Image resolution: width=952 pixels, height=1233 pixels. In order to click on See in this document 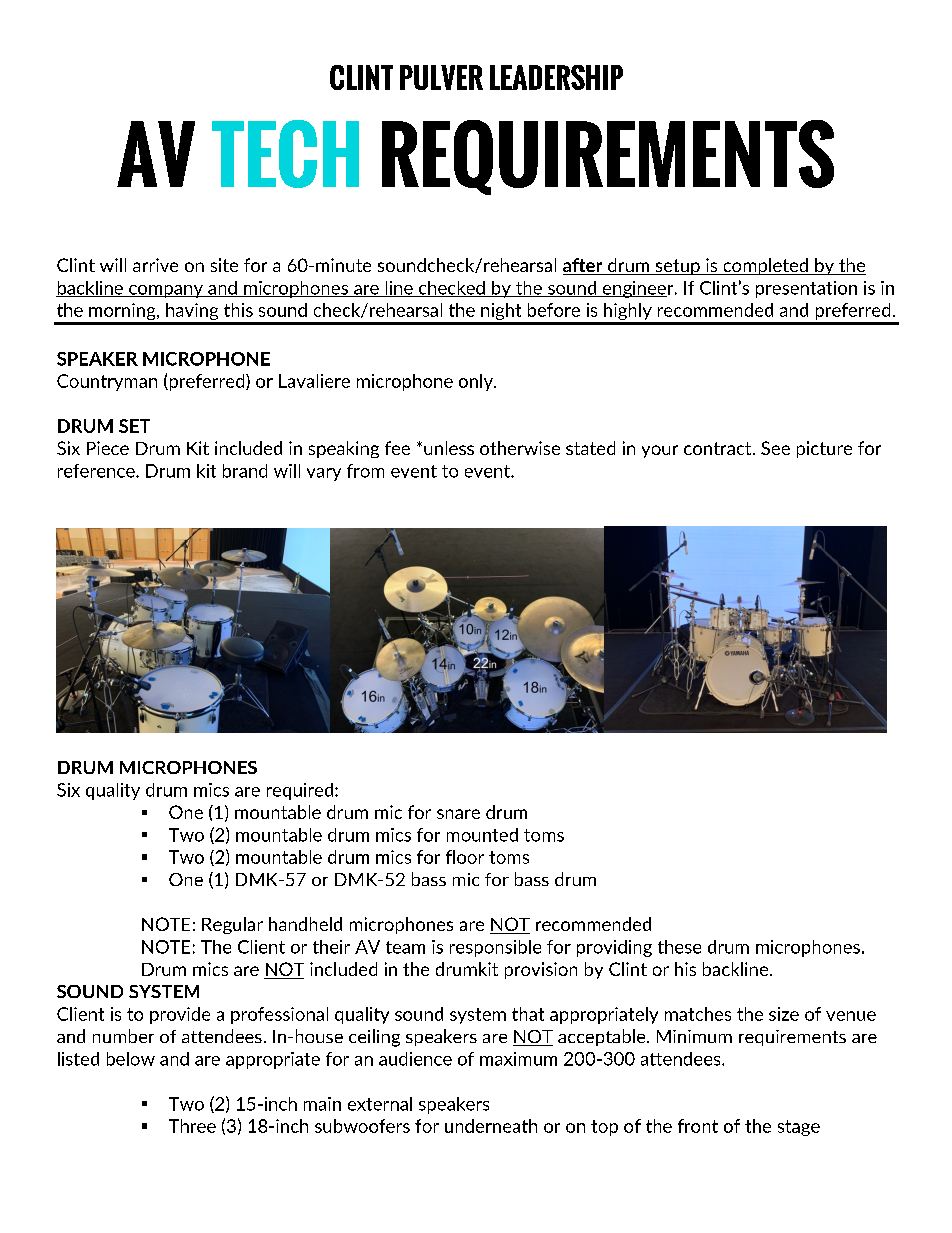, I will do `click(775, 448)`.
